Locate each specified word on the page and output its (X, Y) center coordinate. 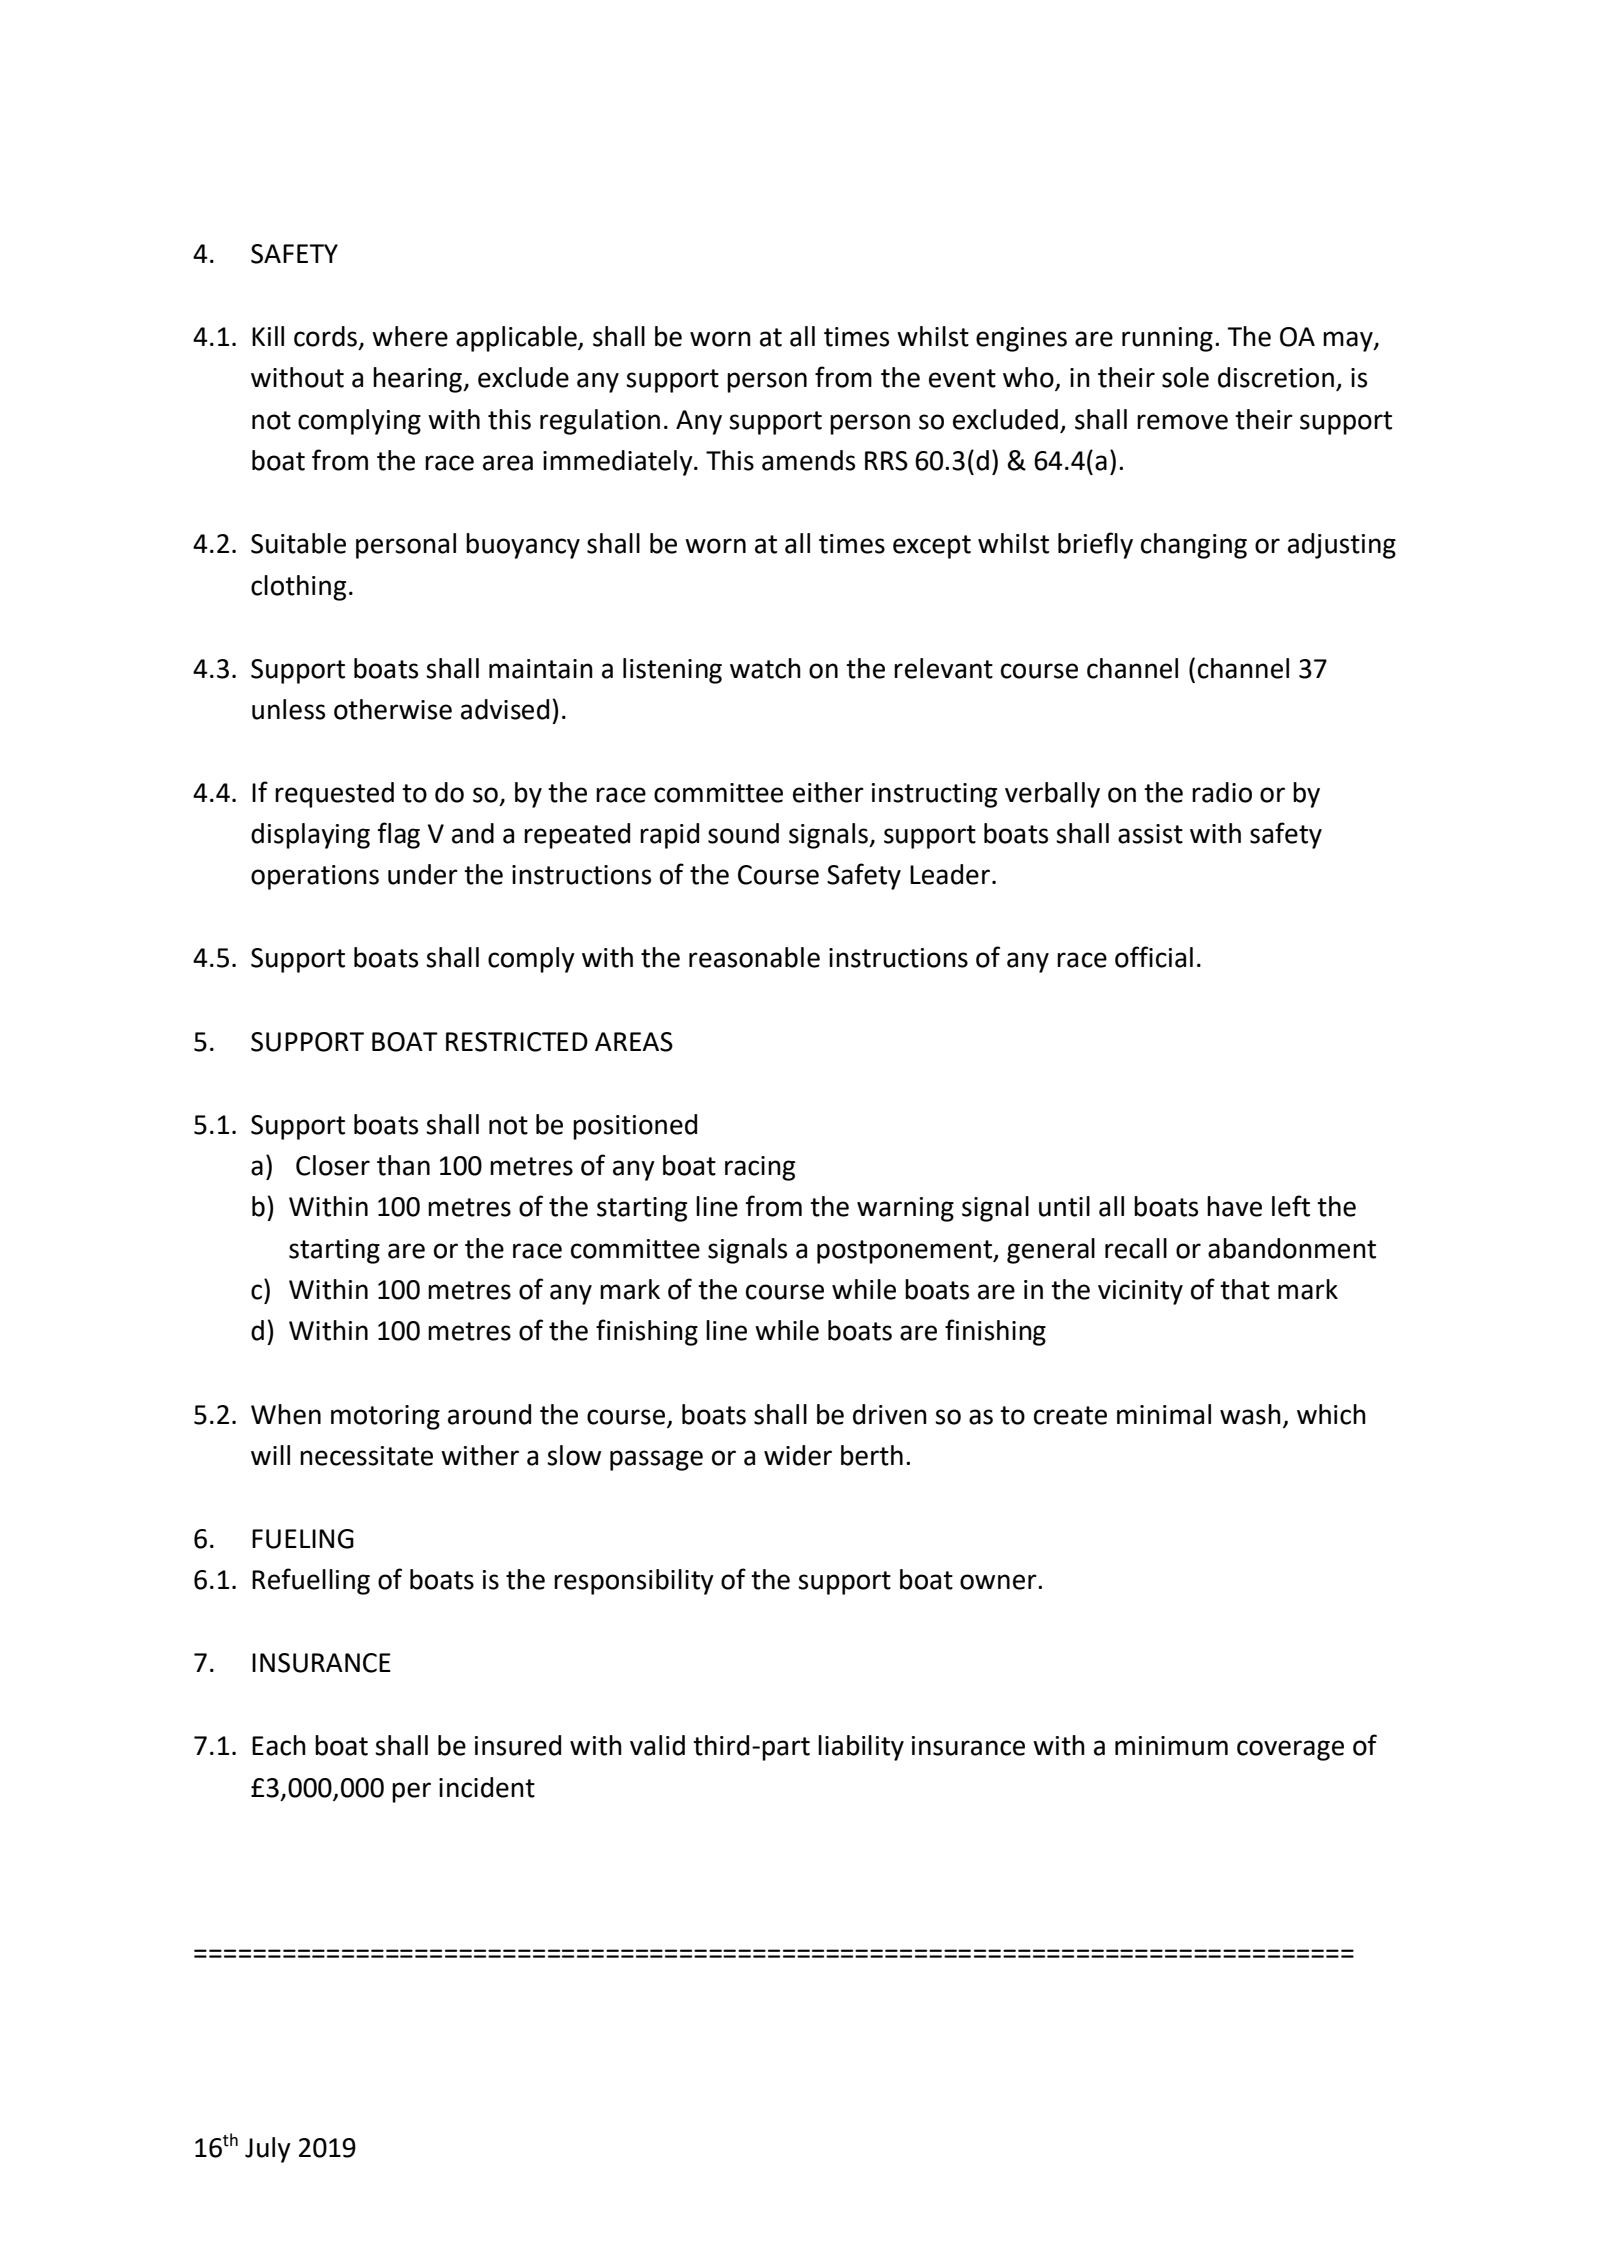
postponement (906, 1252)
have (1234, 1206)
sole (1185, 377)
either (828, 792)
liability (861, 1748)
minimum (1171, 1746)
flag (398, 835)
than (403, 1165)
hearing (419, 380)
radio (1222, 792)
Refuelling (311, 1581)
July (268, 2150)
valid (657, 1745)
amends (808, 460)
